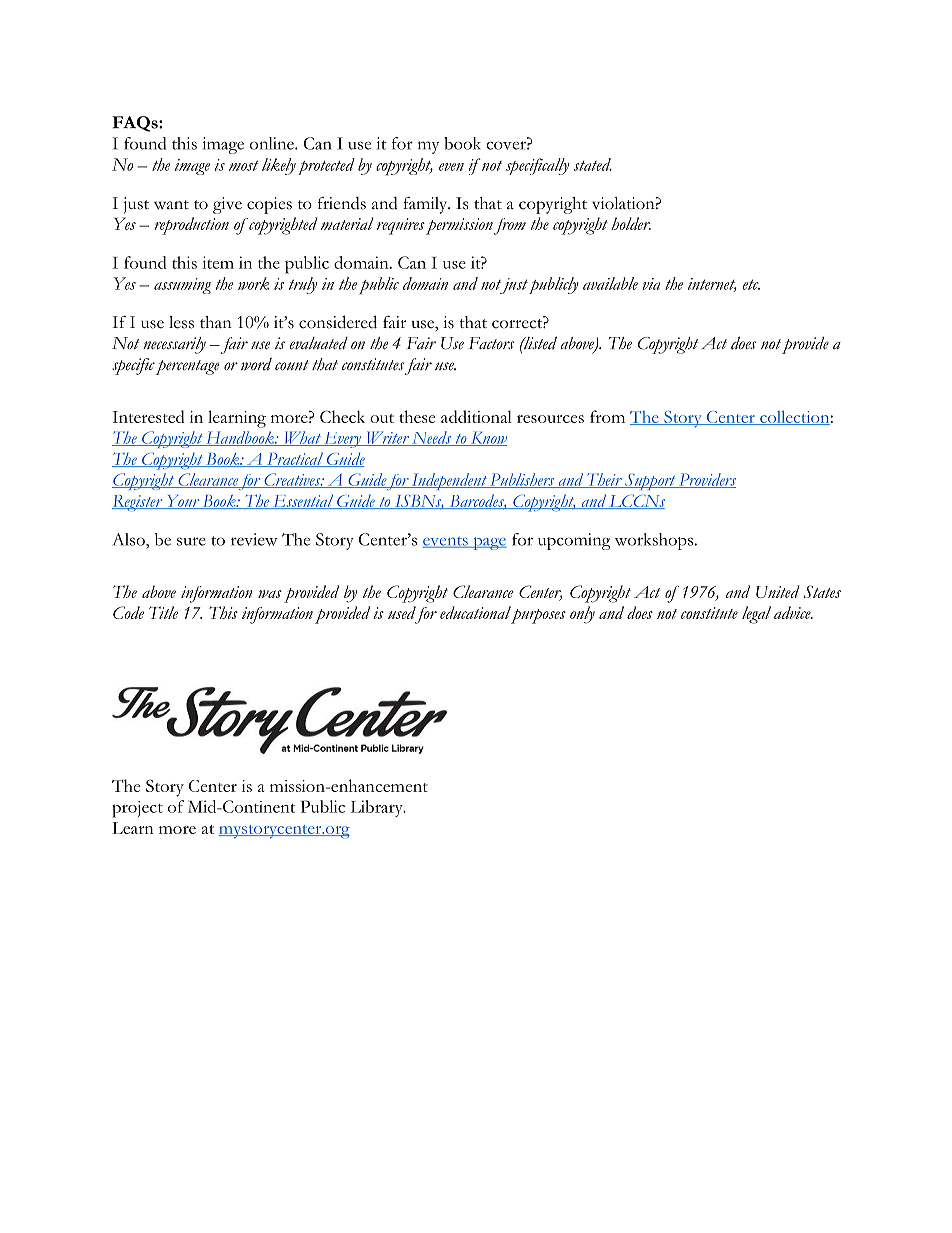 The image size is (952, 1233). What do you see at coordinates (182, 502) in the screenshot?
I see `Your` at bounding box center [182, 502].
